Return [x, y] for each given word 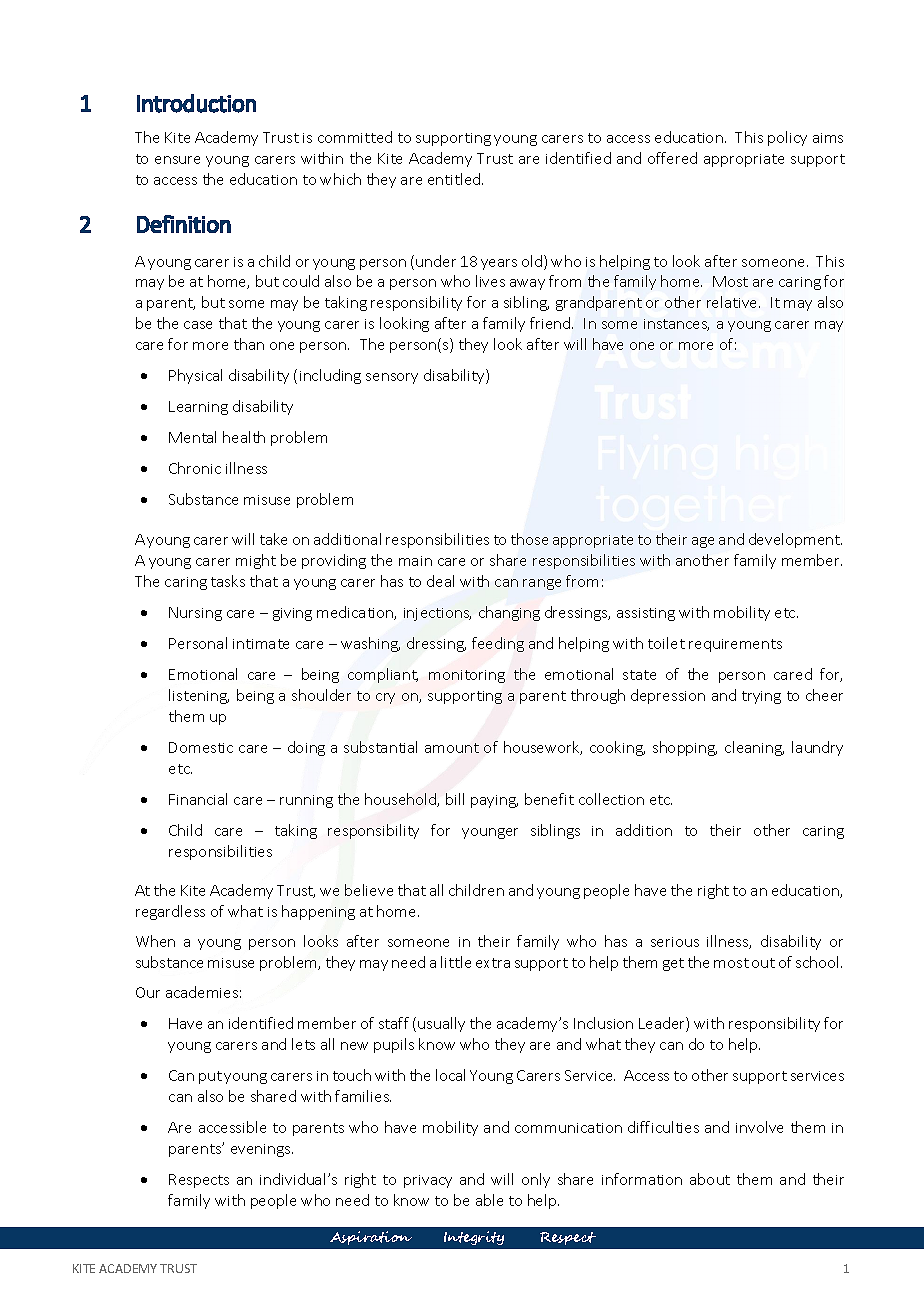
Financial [198, 799]
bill [455, 799]
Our [148, 992]
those [529, 539]
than [249, 344]
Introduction [196, 103]
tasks [228, 581]
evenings [262, 1150]
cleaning [754, 748]
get [673, 964]
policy [787, 138]
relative [733, 302]
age [703, 542]
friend [551, 323]
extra [493, 963]
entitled [455, 179]
